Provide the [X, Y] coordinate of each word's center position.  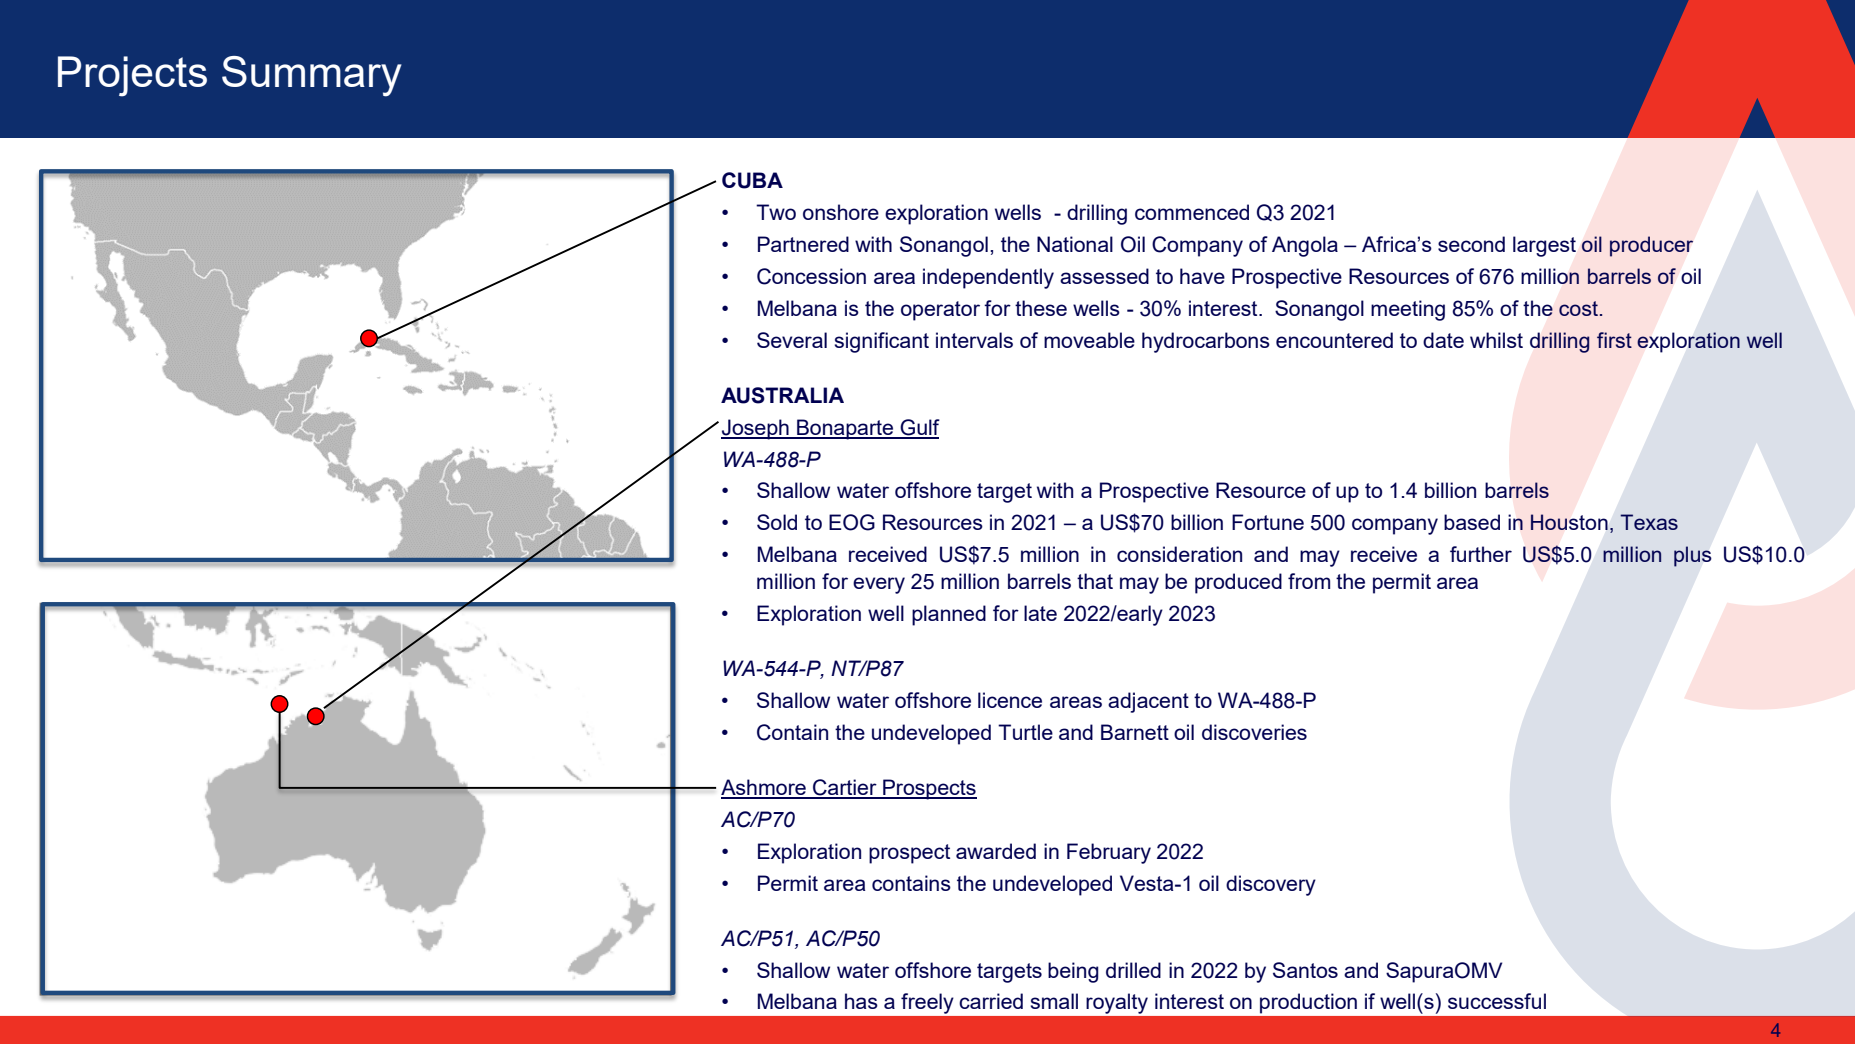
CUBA [752, 180]
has [861, 1001]
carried [991, 1001]
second [1471, 244]
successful [1497, 1001]
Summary [312, 76]
